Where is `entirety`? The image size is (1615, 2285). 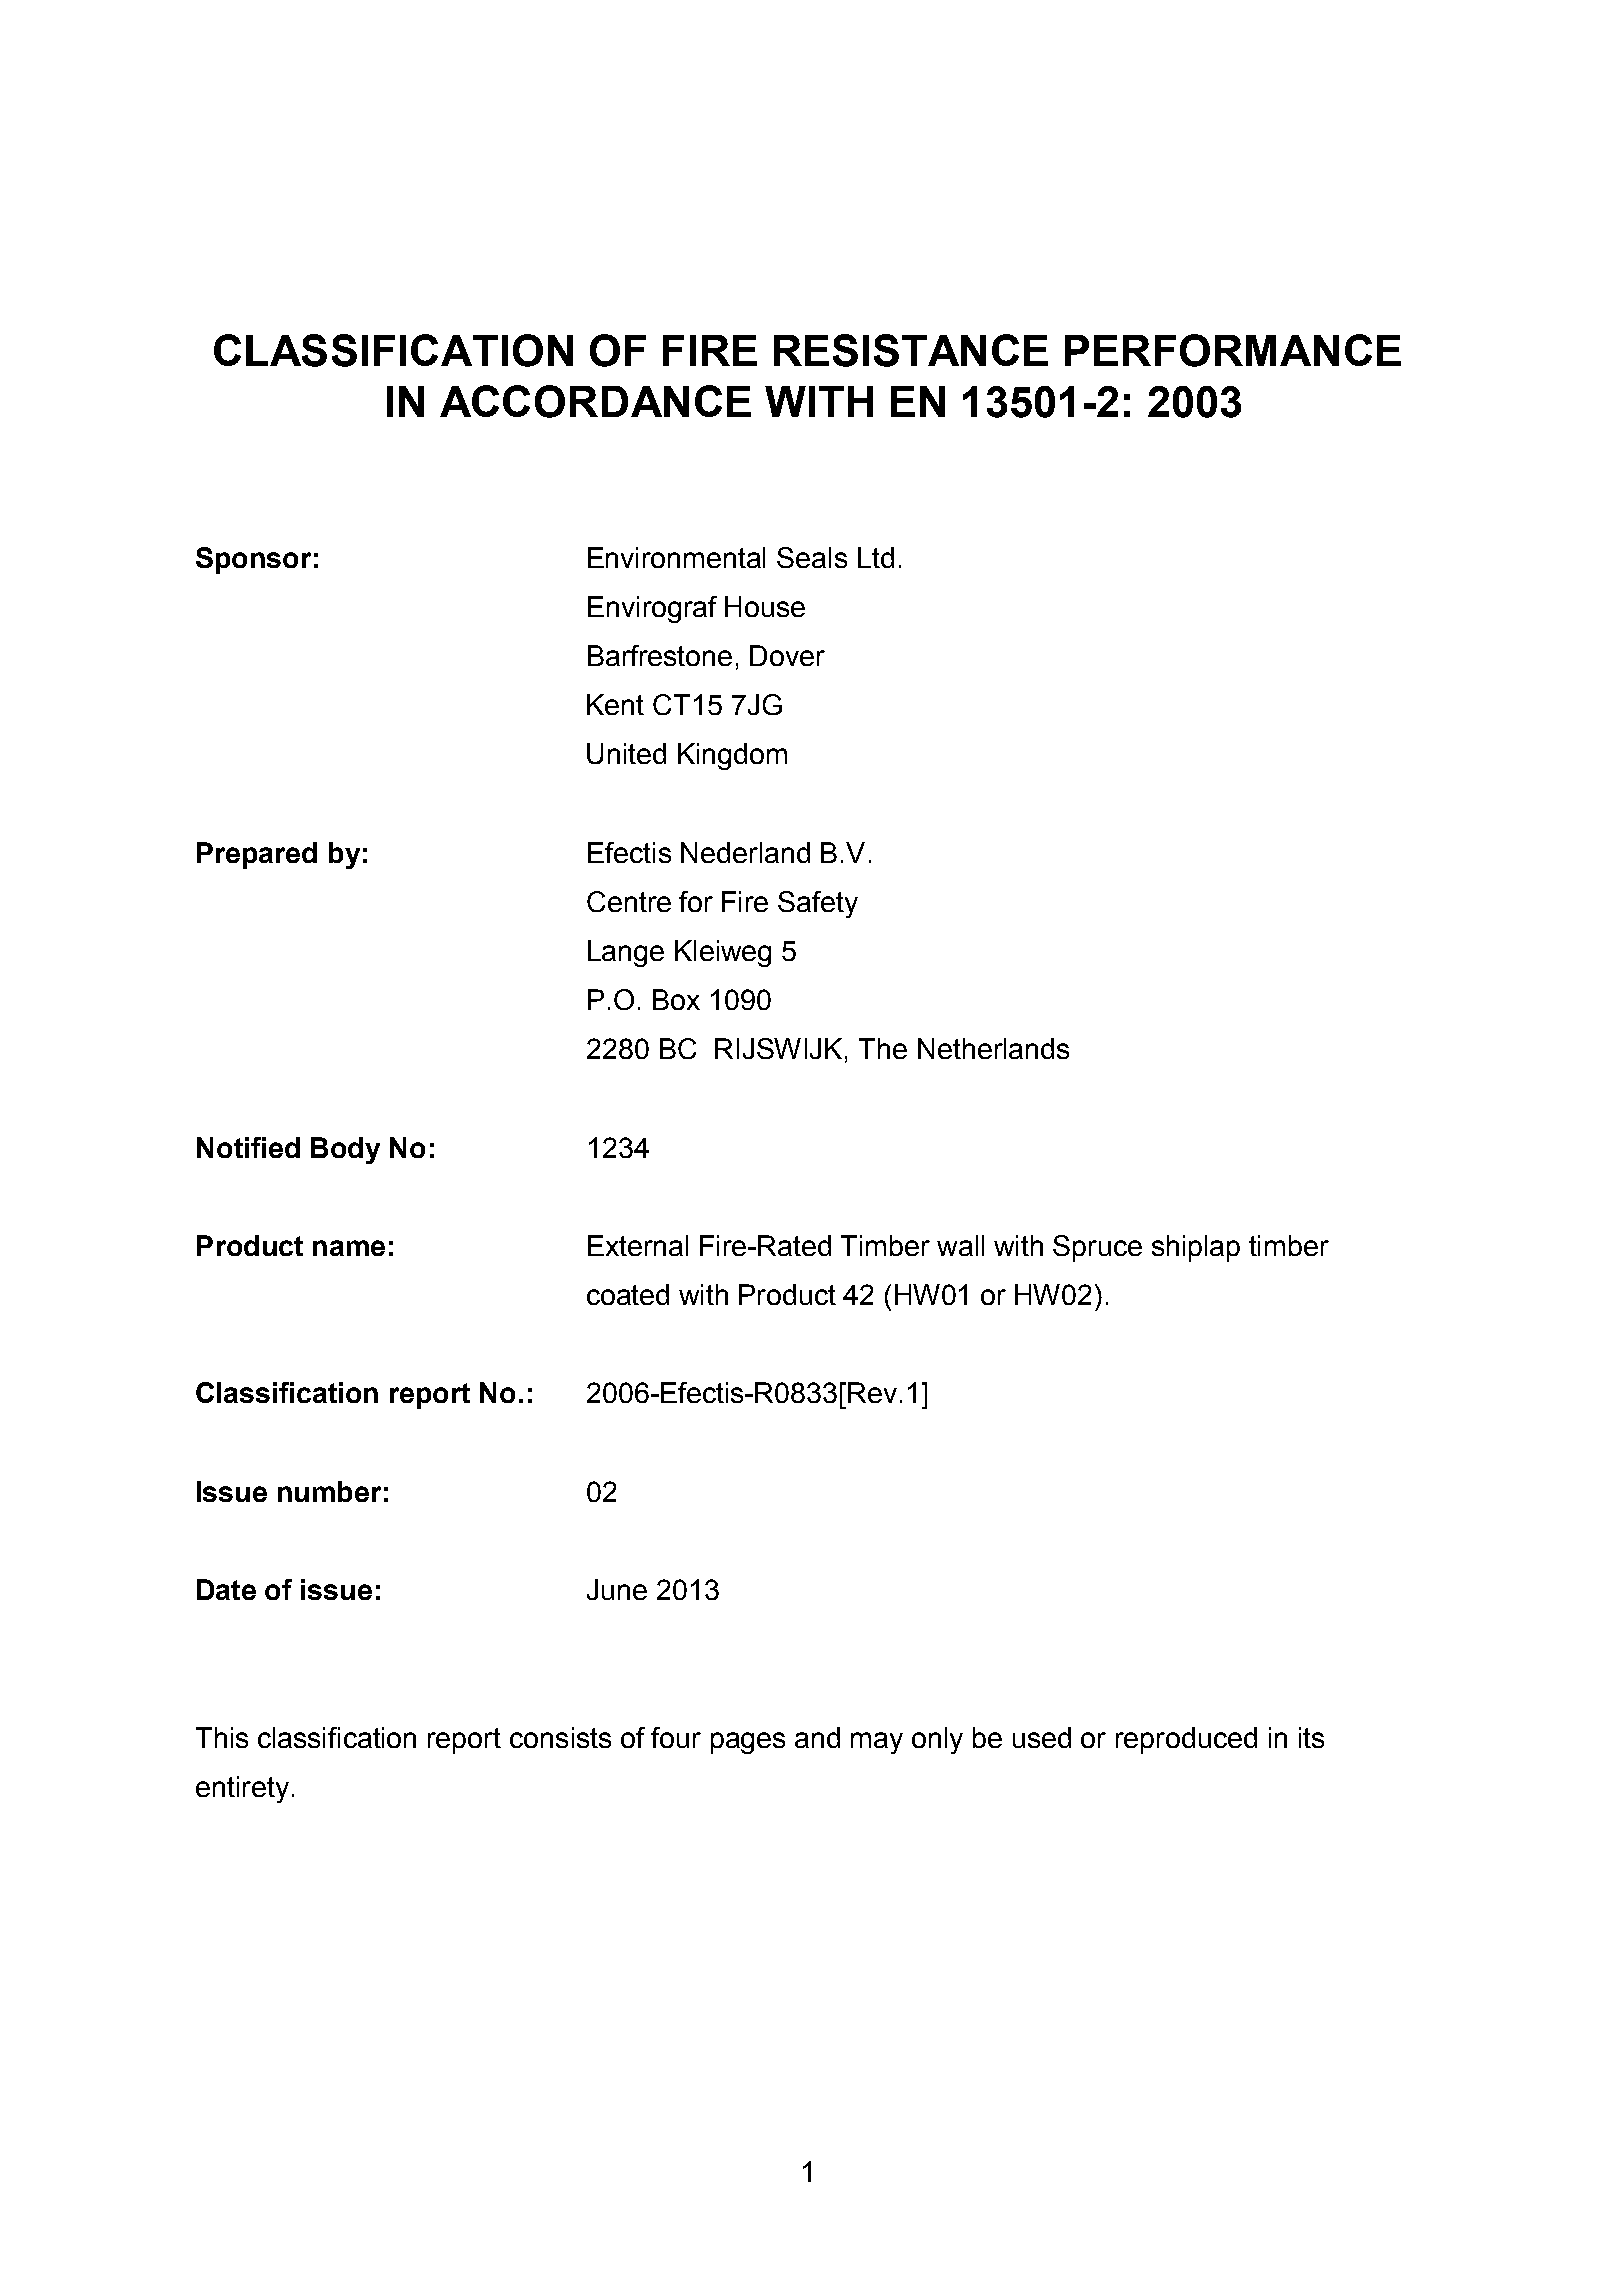 entirety is located at coordinates (242, 1789).
